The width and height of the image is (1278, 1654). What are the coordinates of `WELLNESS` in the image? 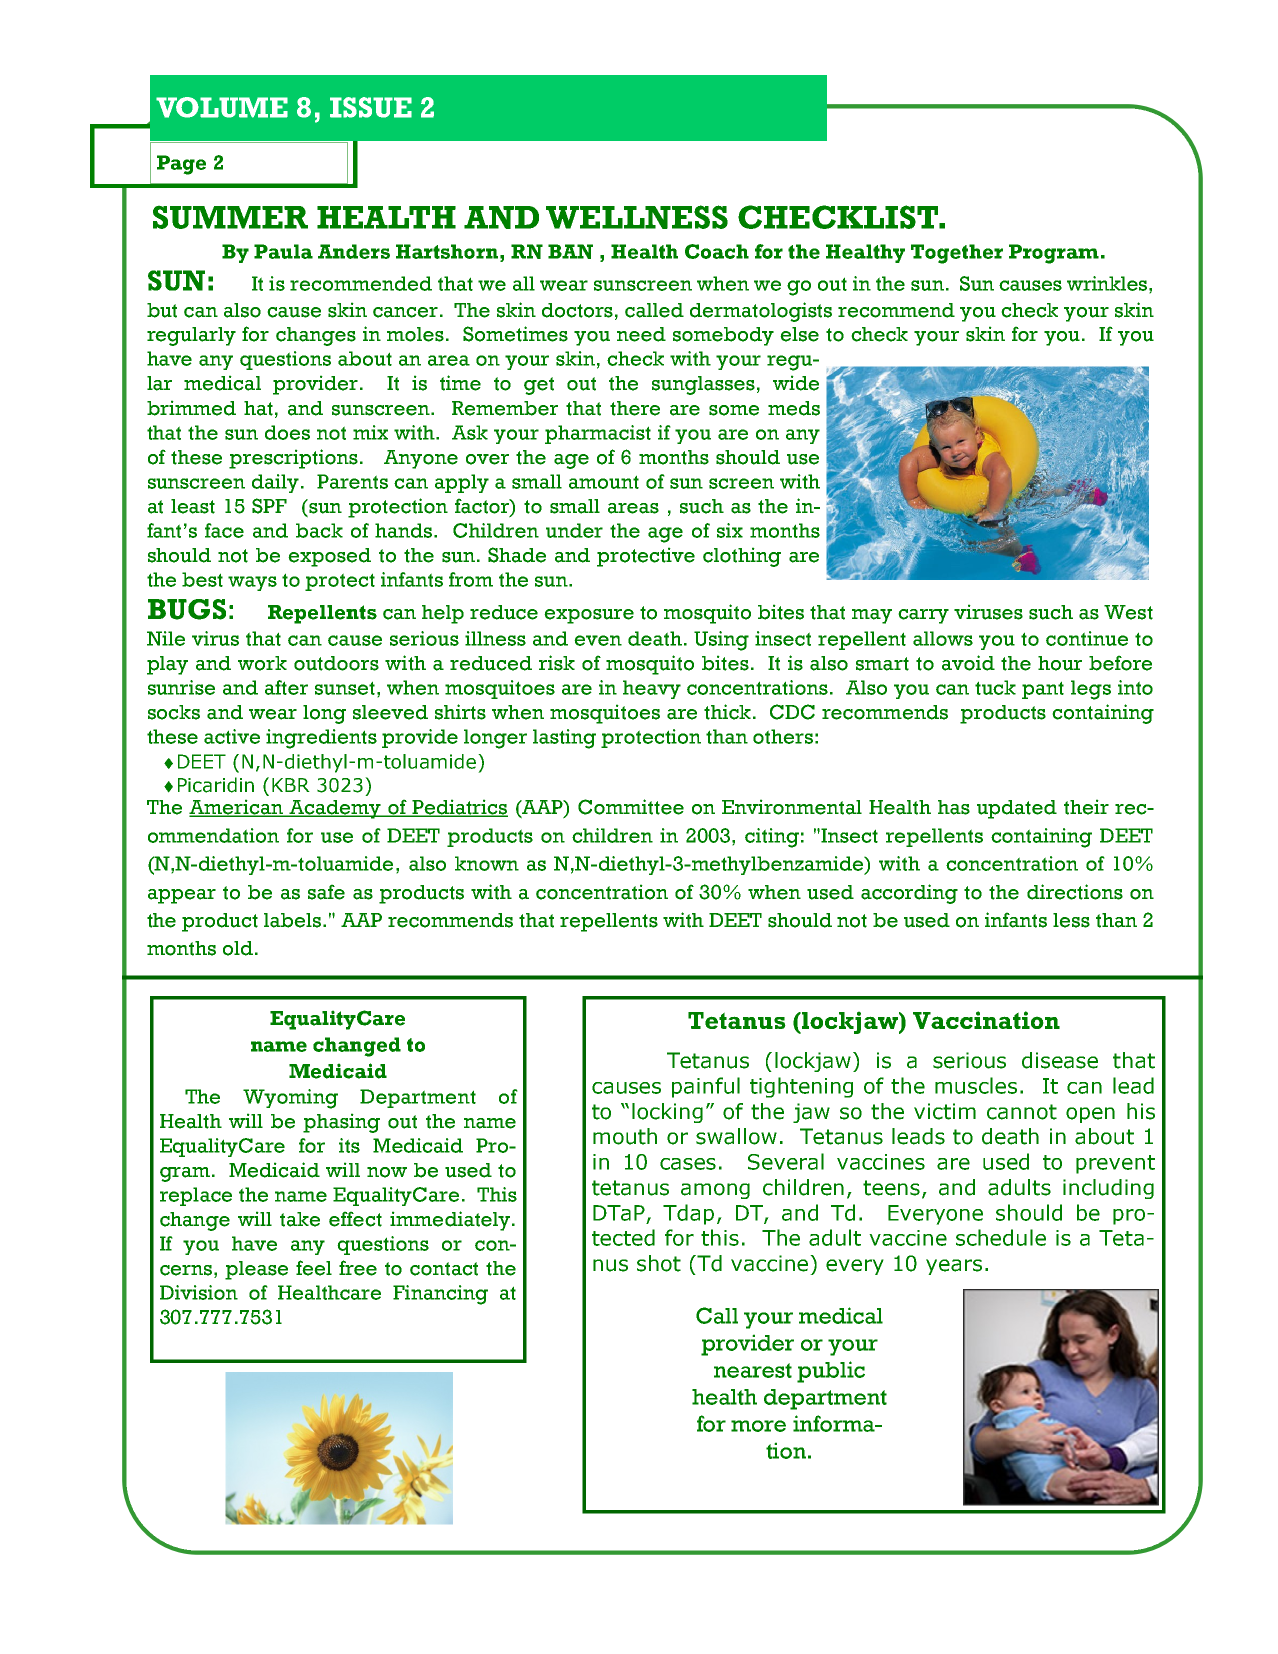 It's located at (637, 217).
